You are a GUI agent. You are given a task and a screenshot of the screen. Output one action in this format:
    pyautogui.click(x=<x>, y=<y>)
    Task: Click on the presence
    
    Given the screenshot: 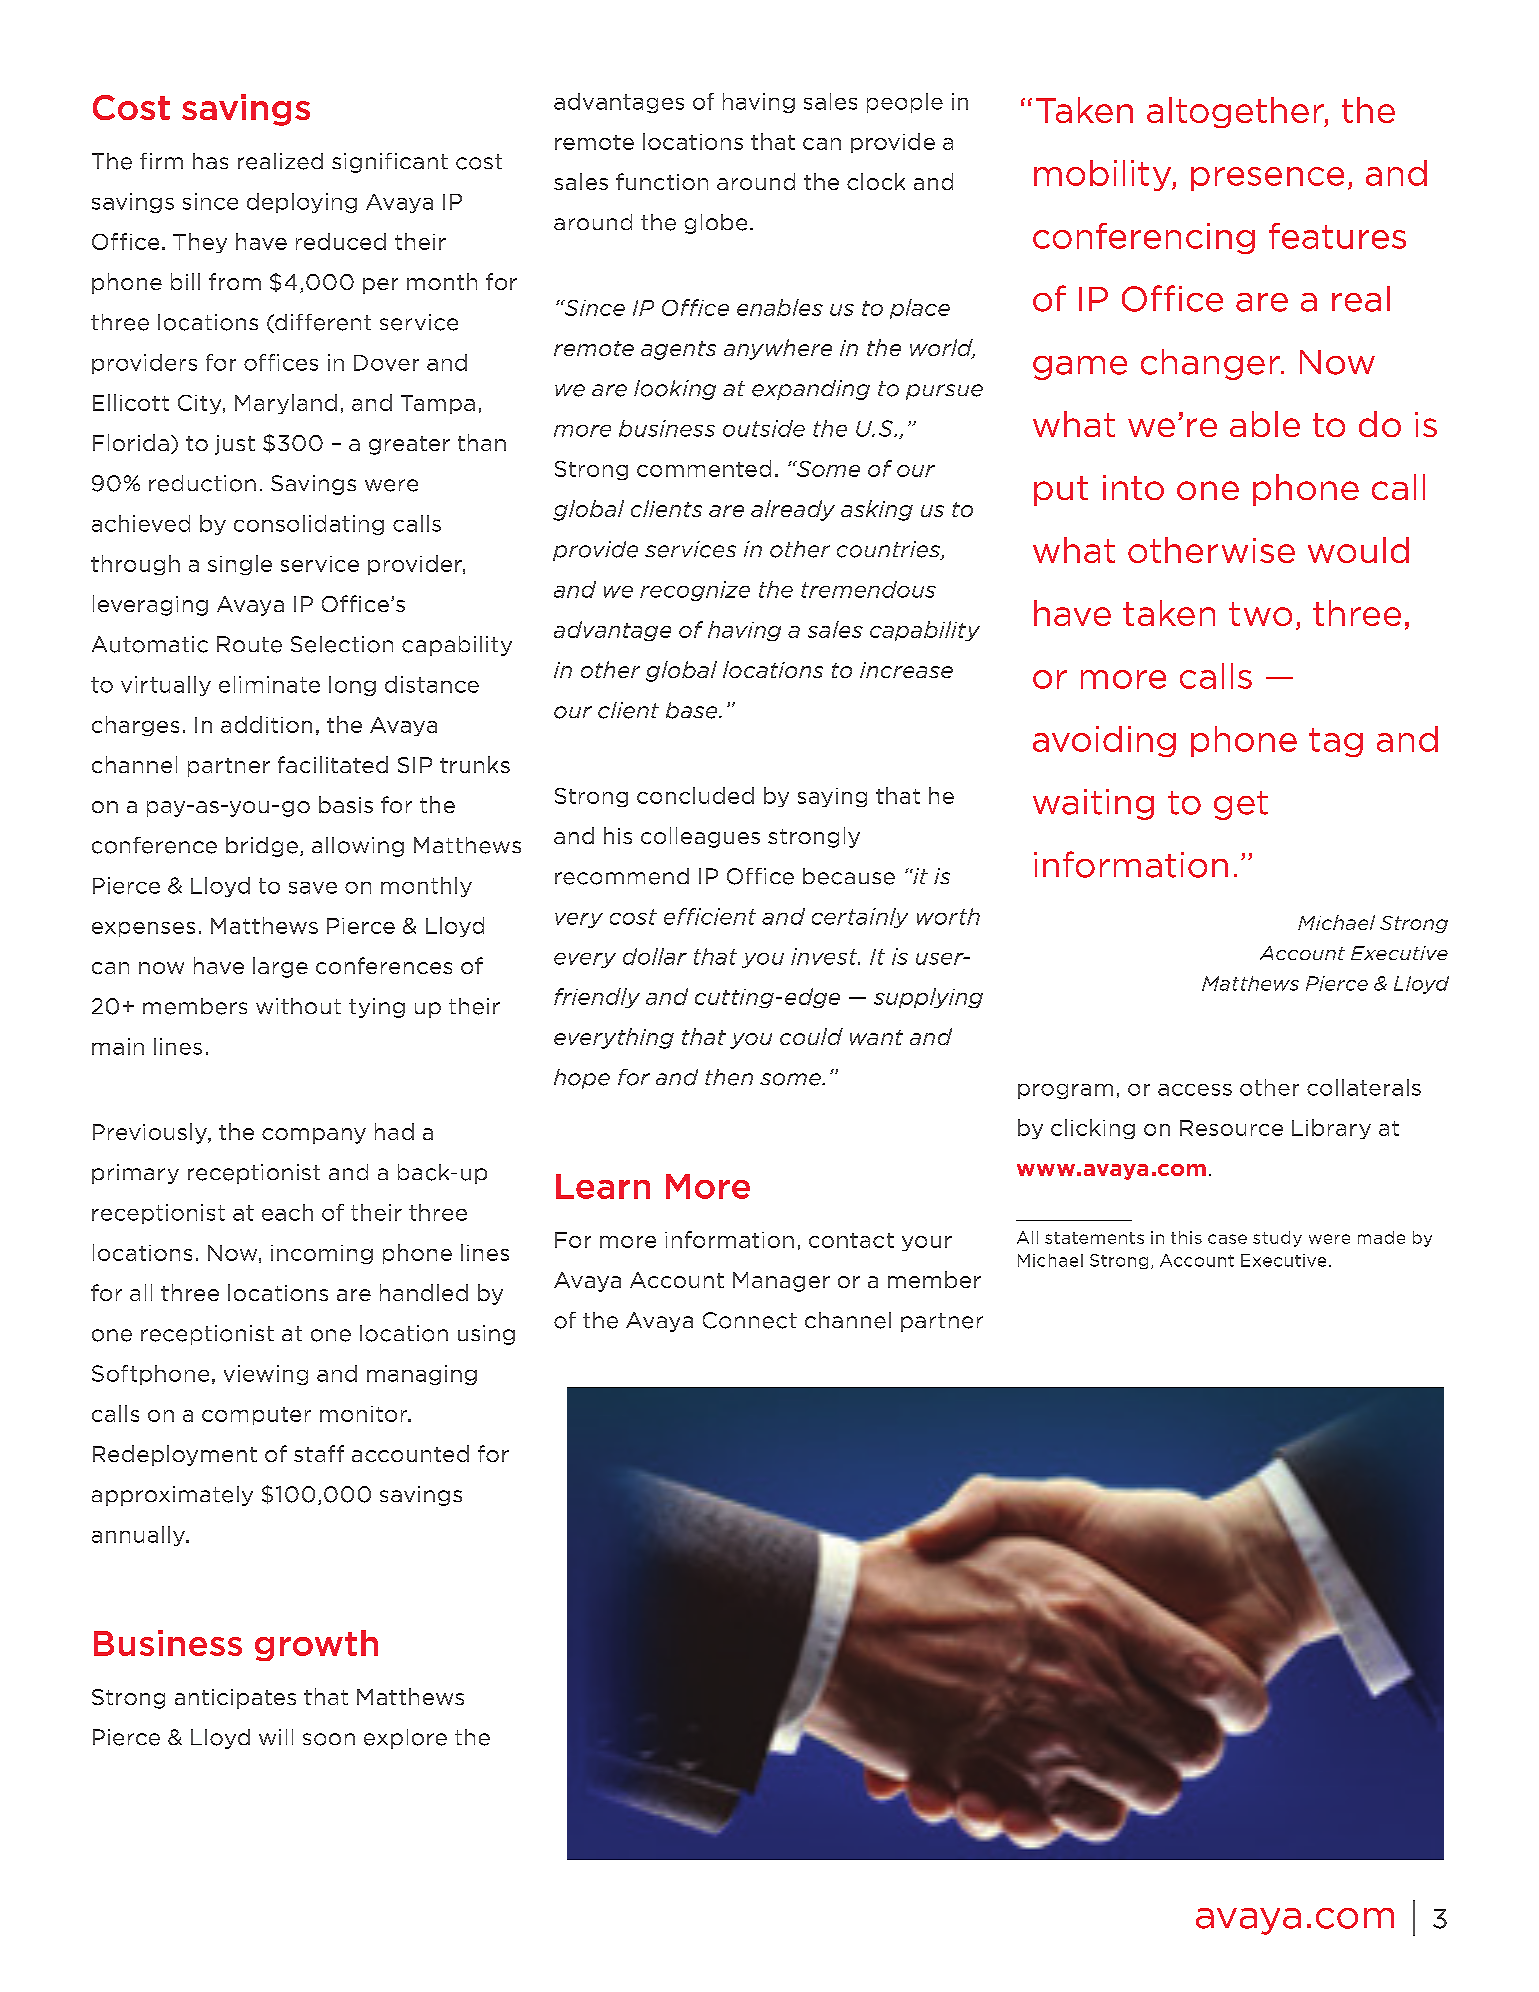 What is the action you would take?
    pyautogui.click(x=1267, y=179)
